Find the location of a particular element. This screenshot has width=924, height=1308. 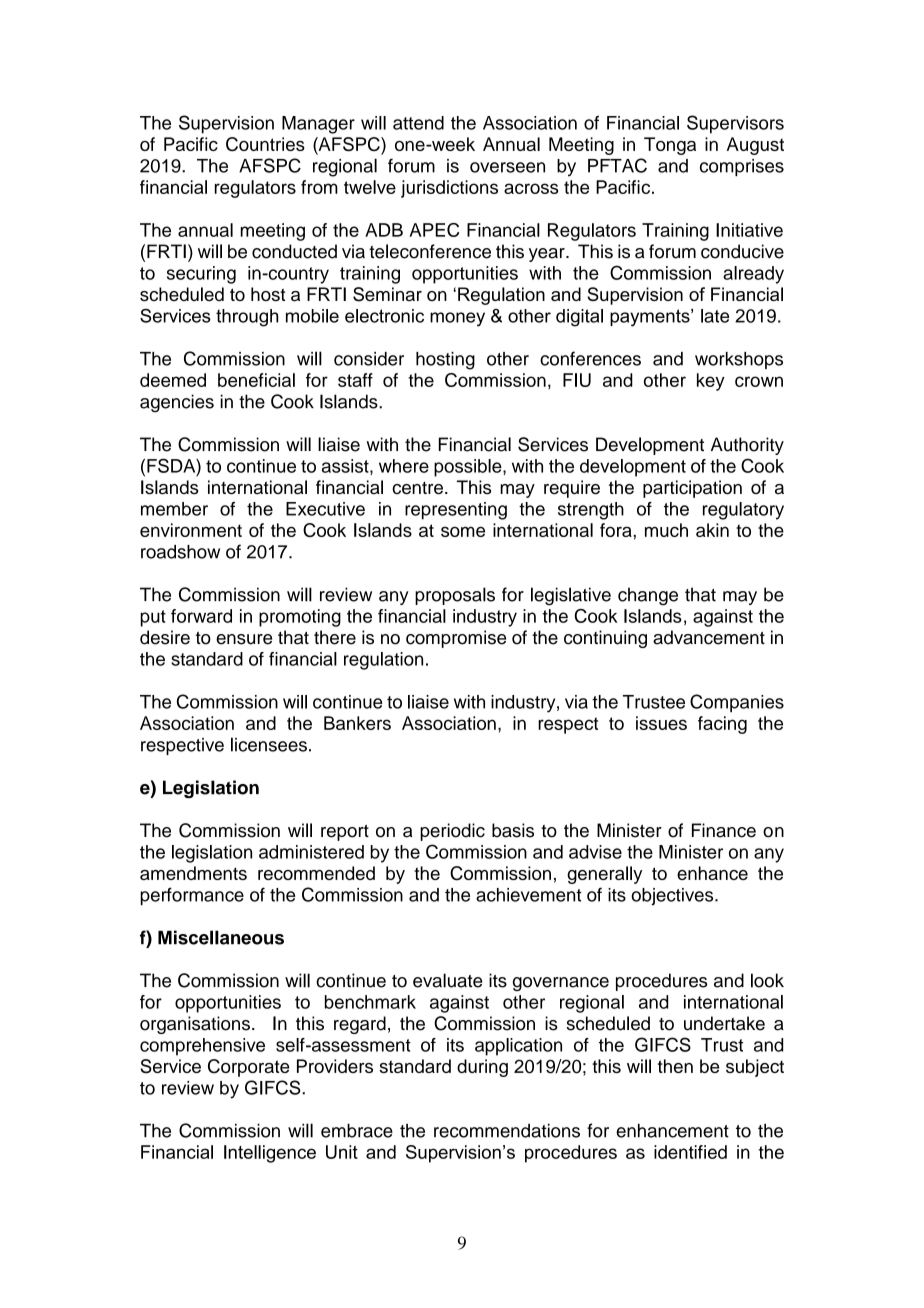

jurisdictions is located at coordinates (449, 189).
